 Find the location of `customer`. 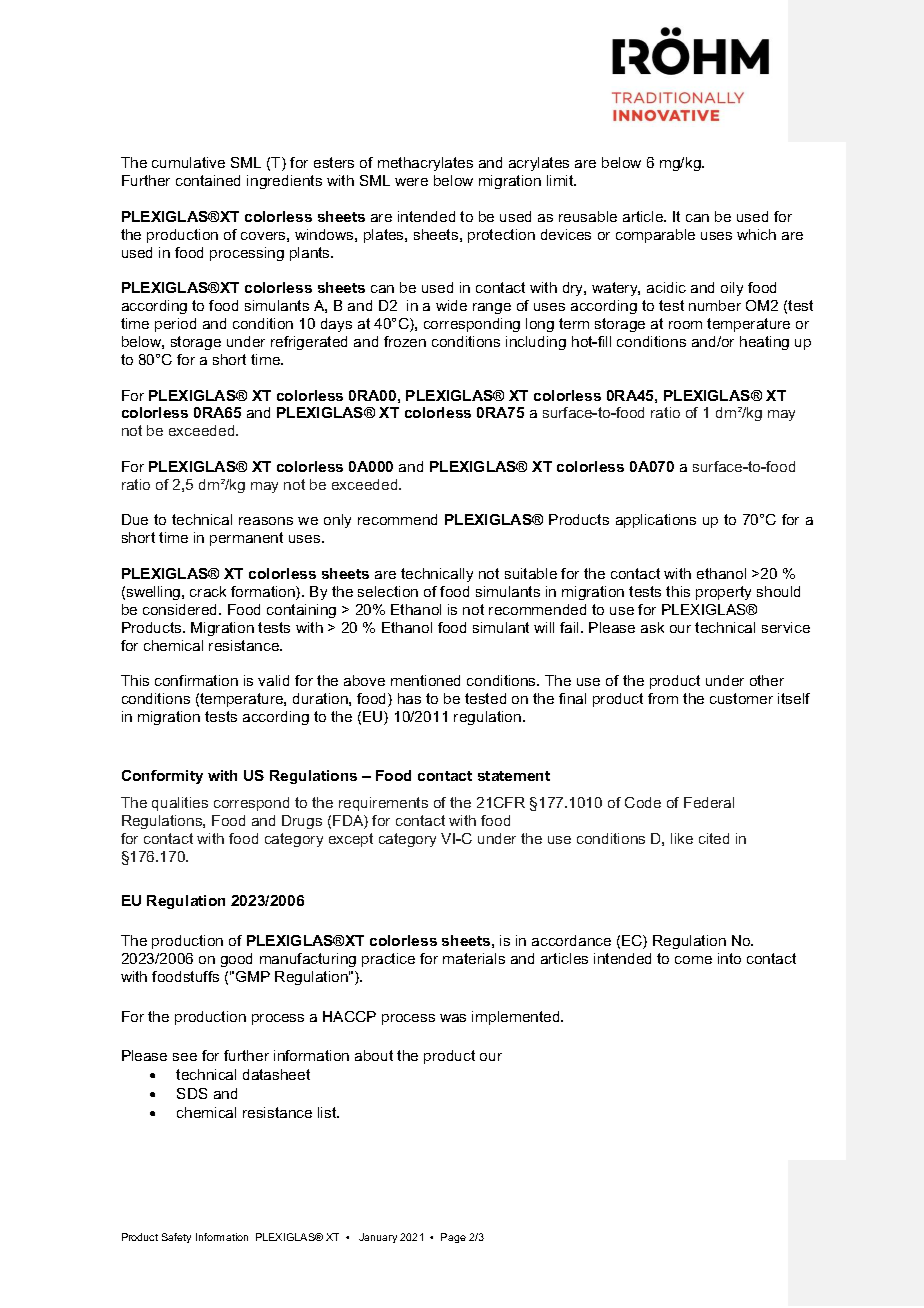

customer is located at coordinates (741, 698).
